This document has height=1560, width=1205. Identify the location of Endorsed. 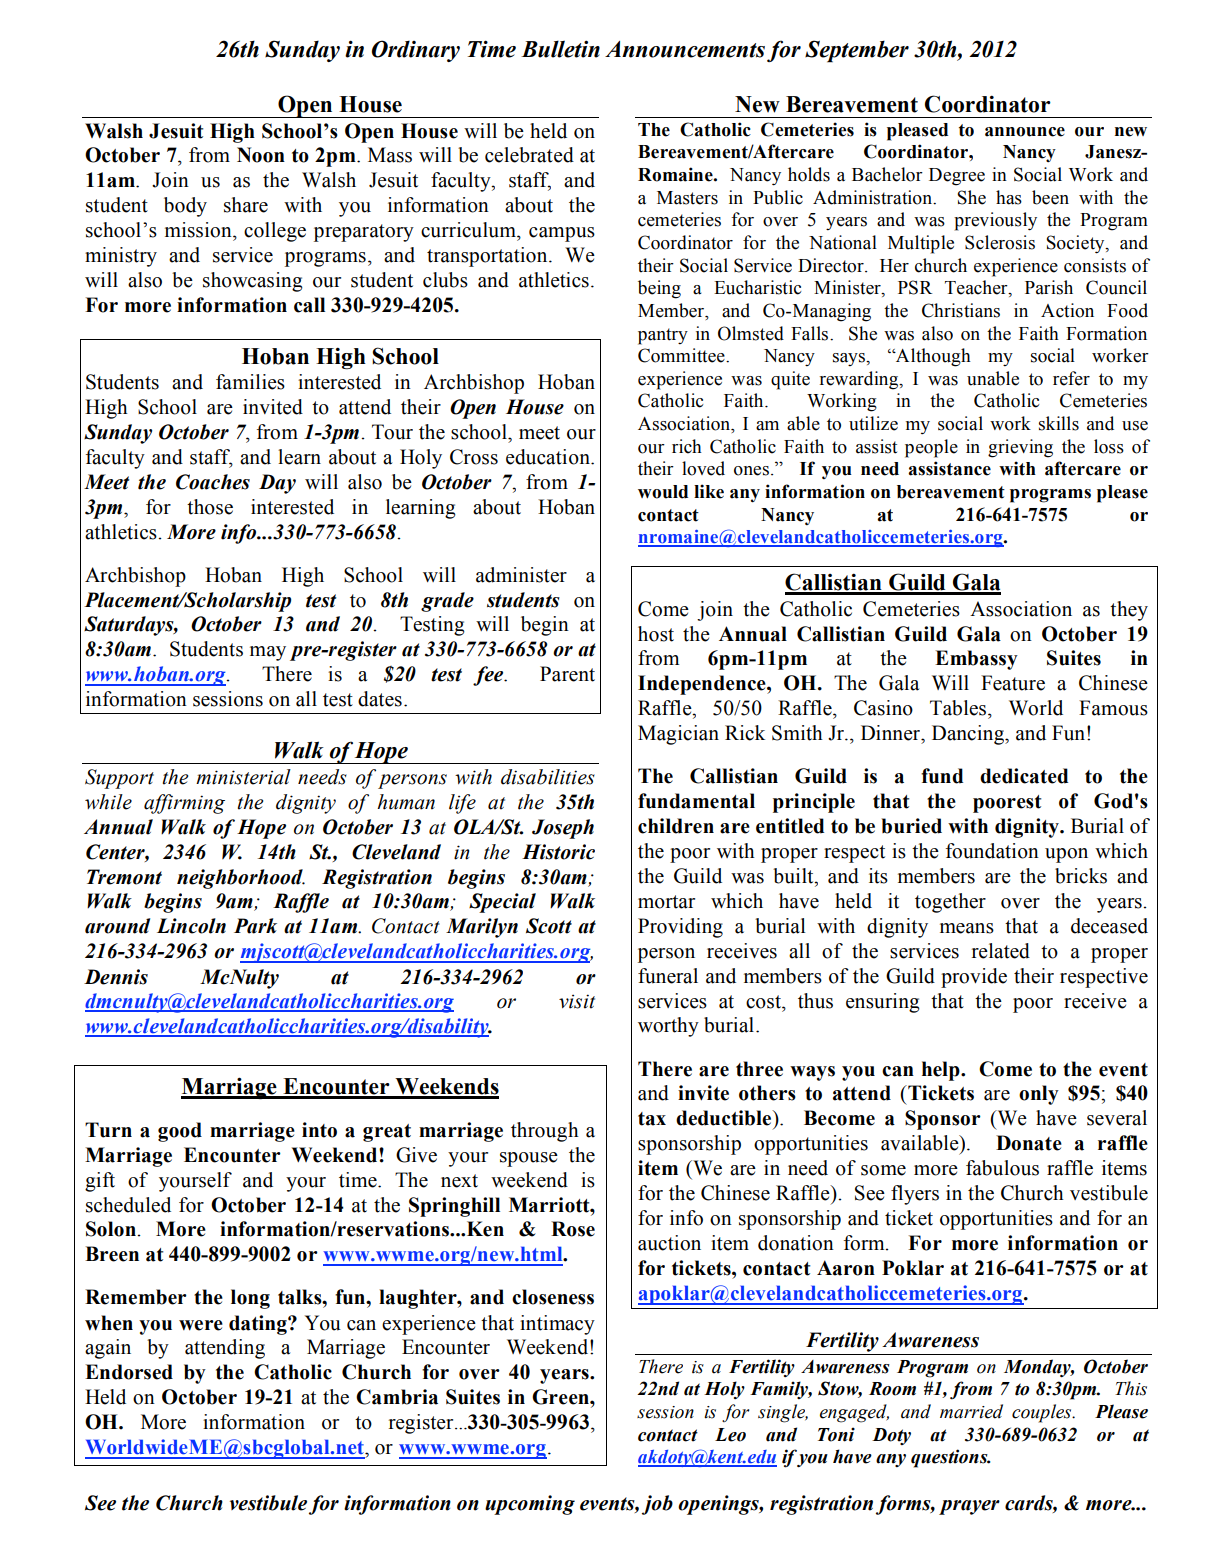
(129, 1372).
